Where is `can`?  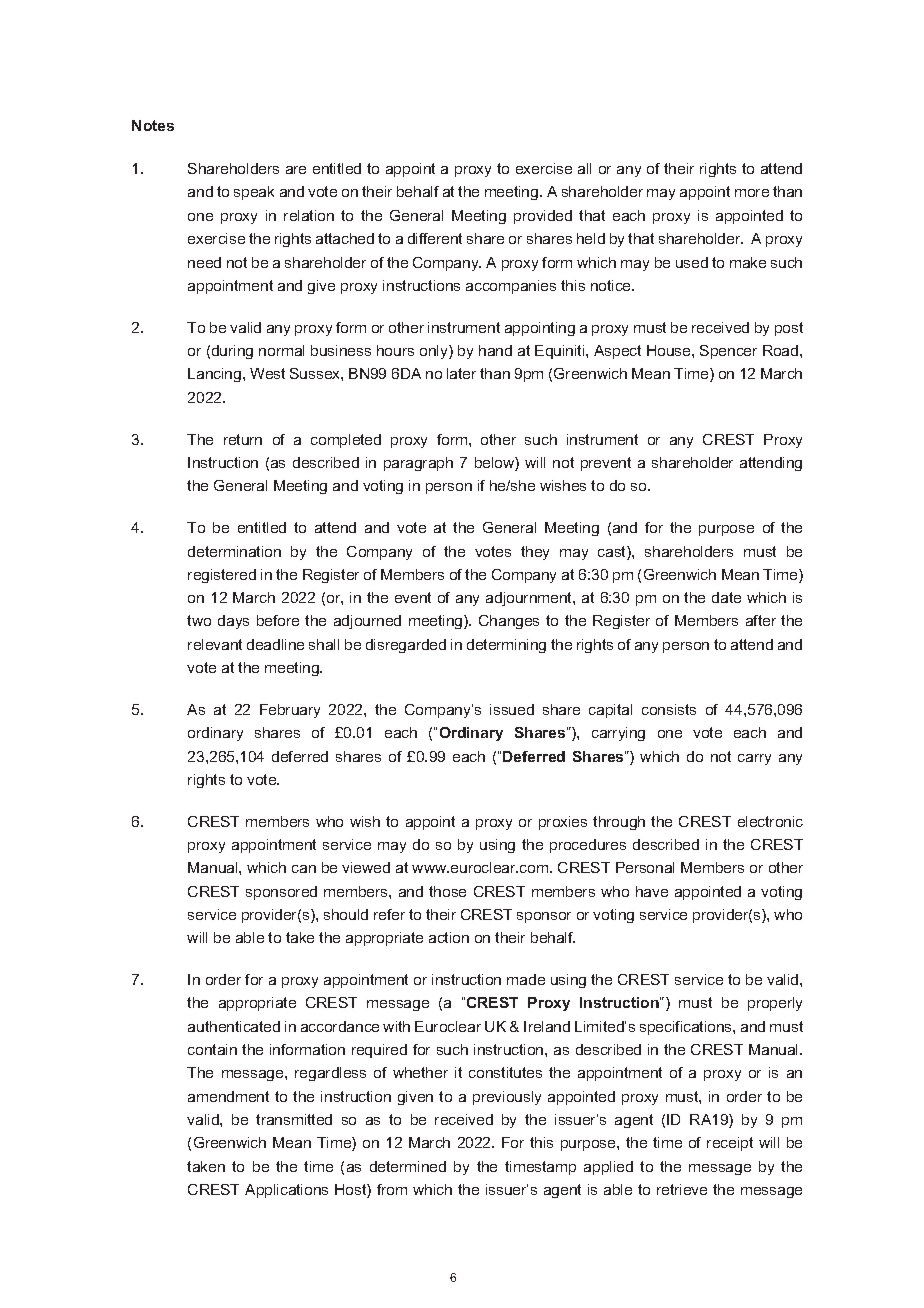
can is located at coordinates (304, 869).
